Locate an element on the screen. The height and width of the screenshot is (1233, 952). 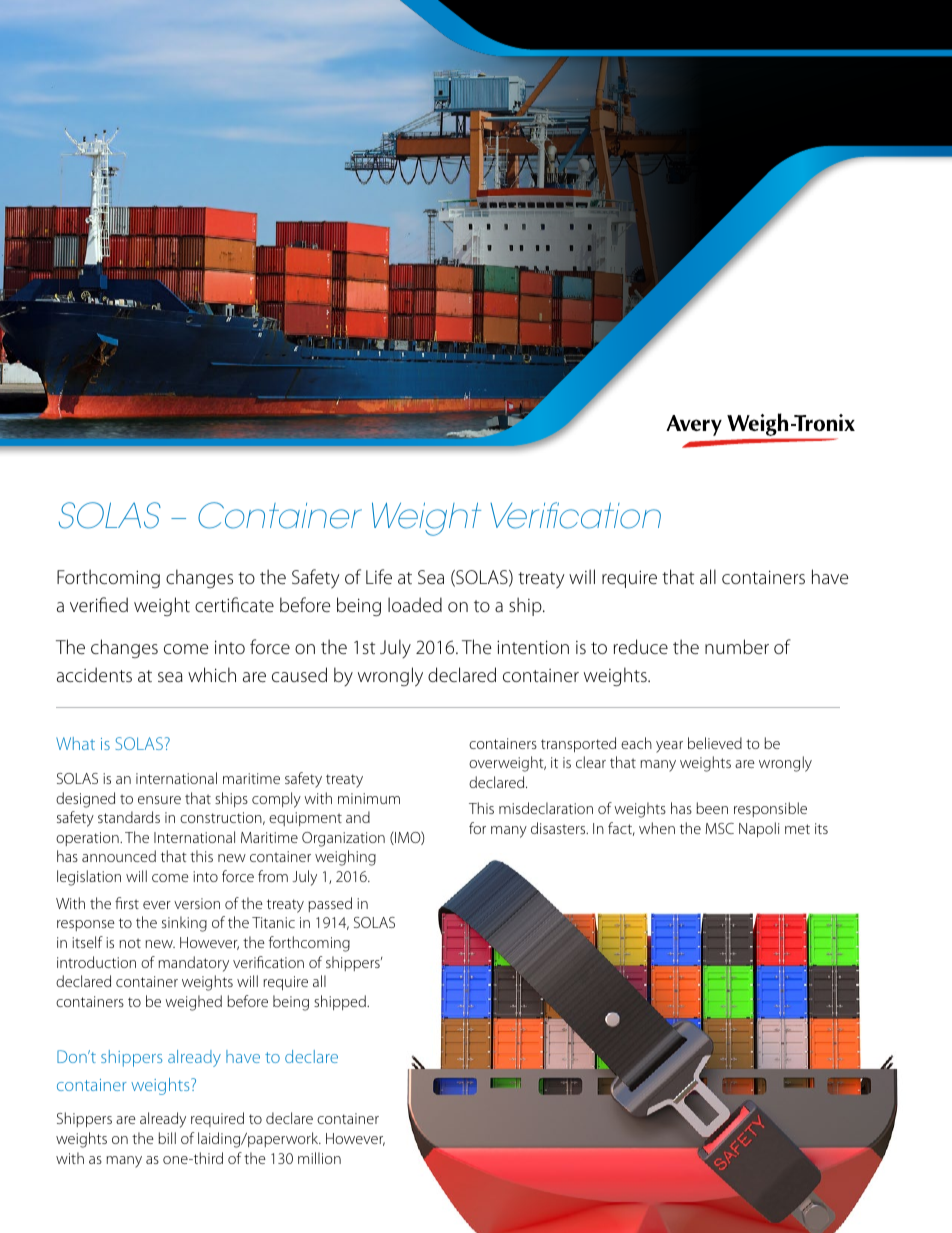
believed is located at coordinates (715, 743).
